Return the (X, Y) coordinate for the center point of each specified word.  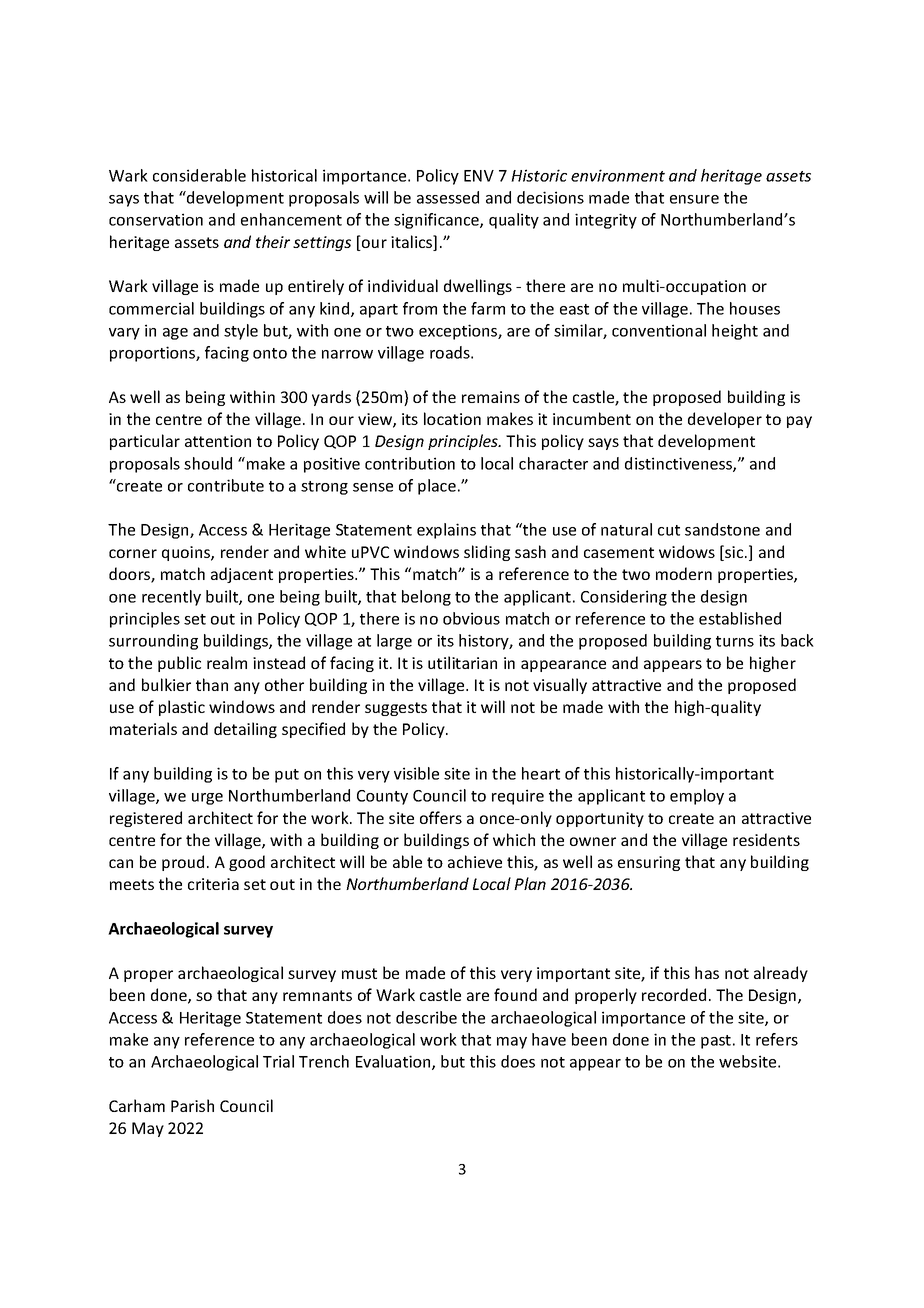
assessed (448, 197)
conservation (156, 219)
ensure (694, 199)
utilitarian (462, 662)
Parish (192, 1105)
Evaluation (394, 1062)
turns (735, 641)
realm (227, 662)
